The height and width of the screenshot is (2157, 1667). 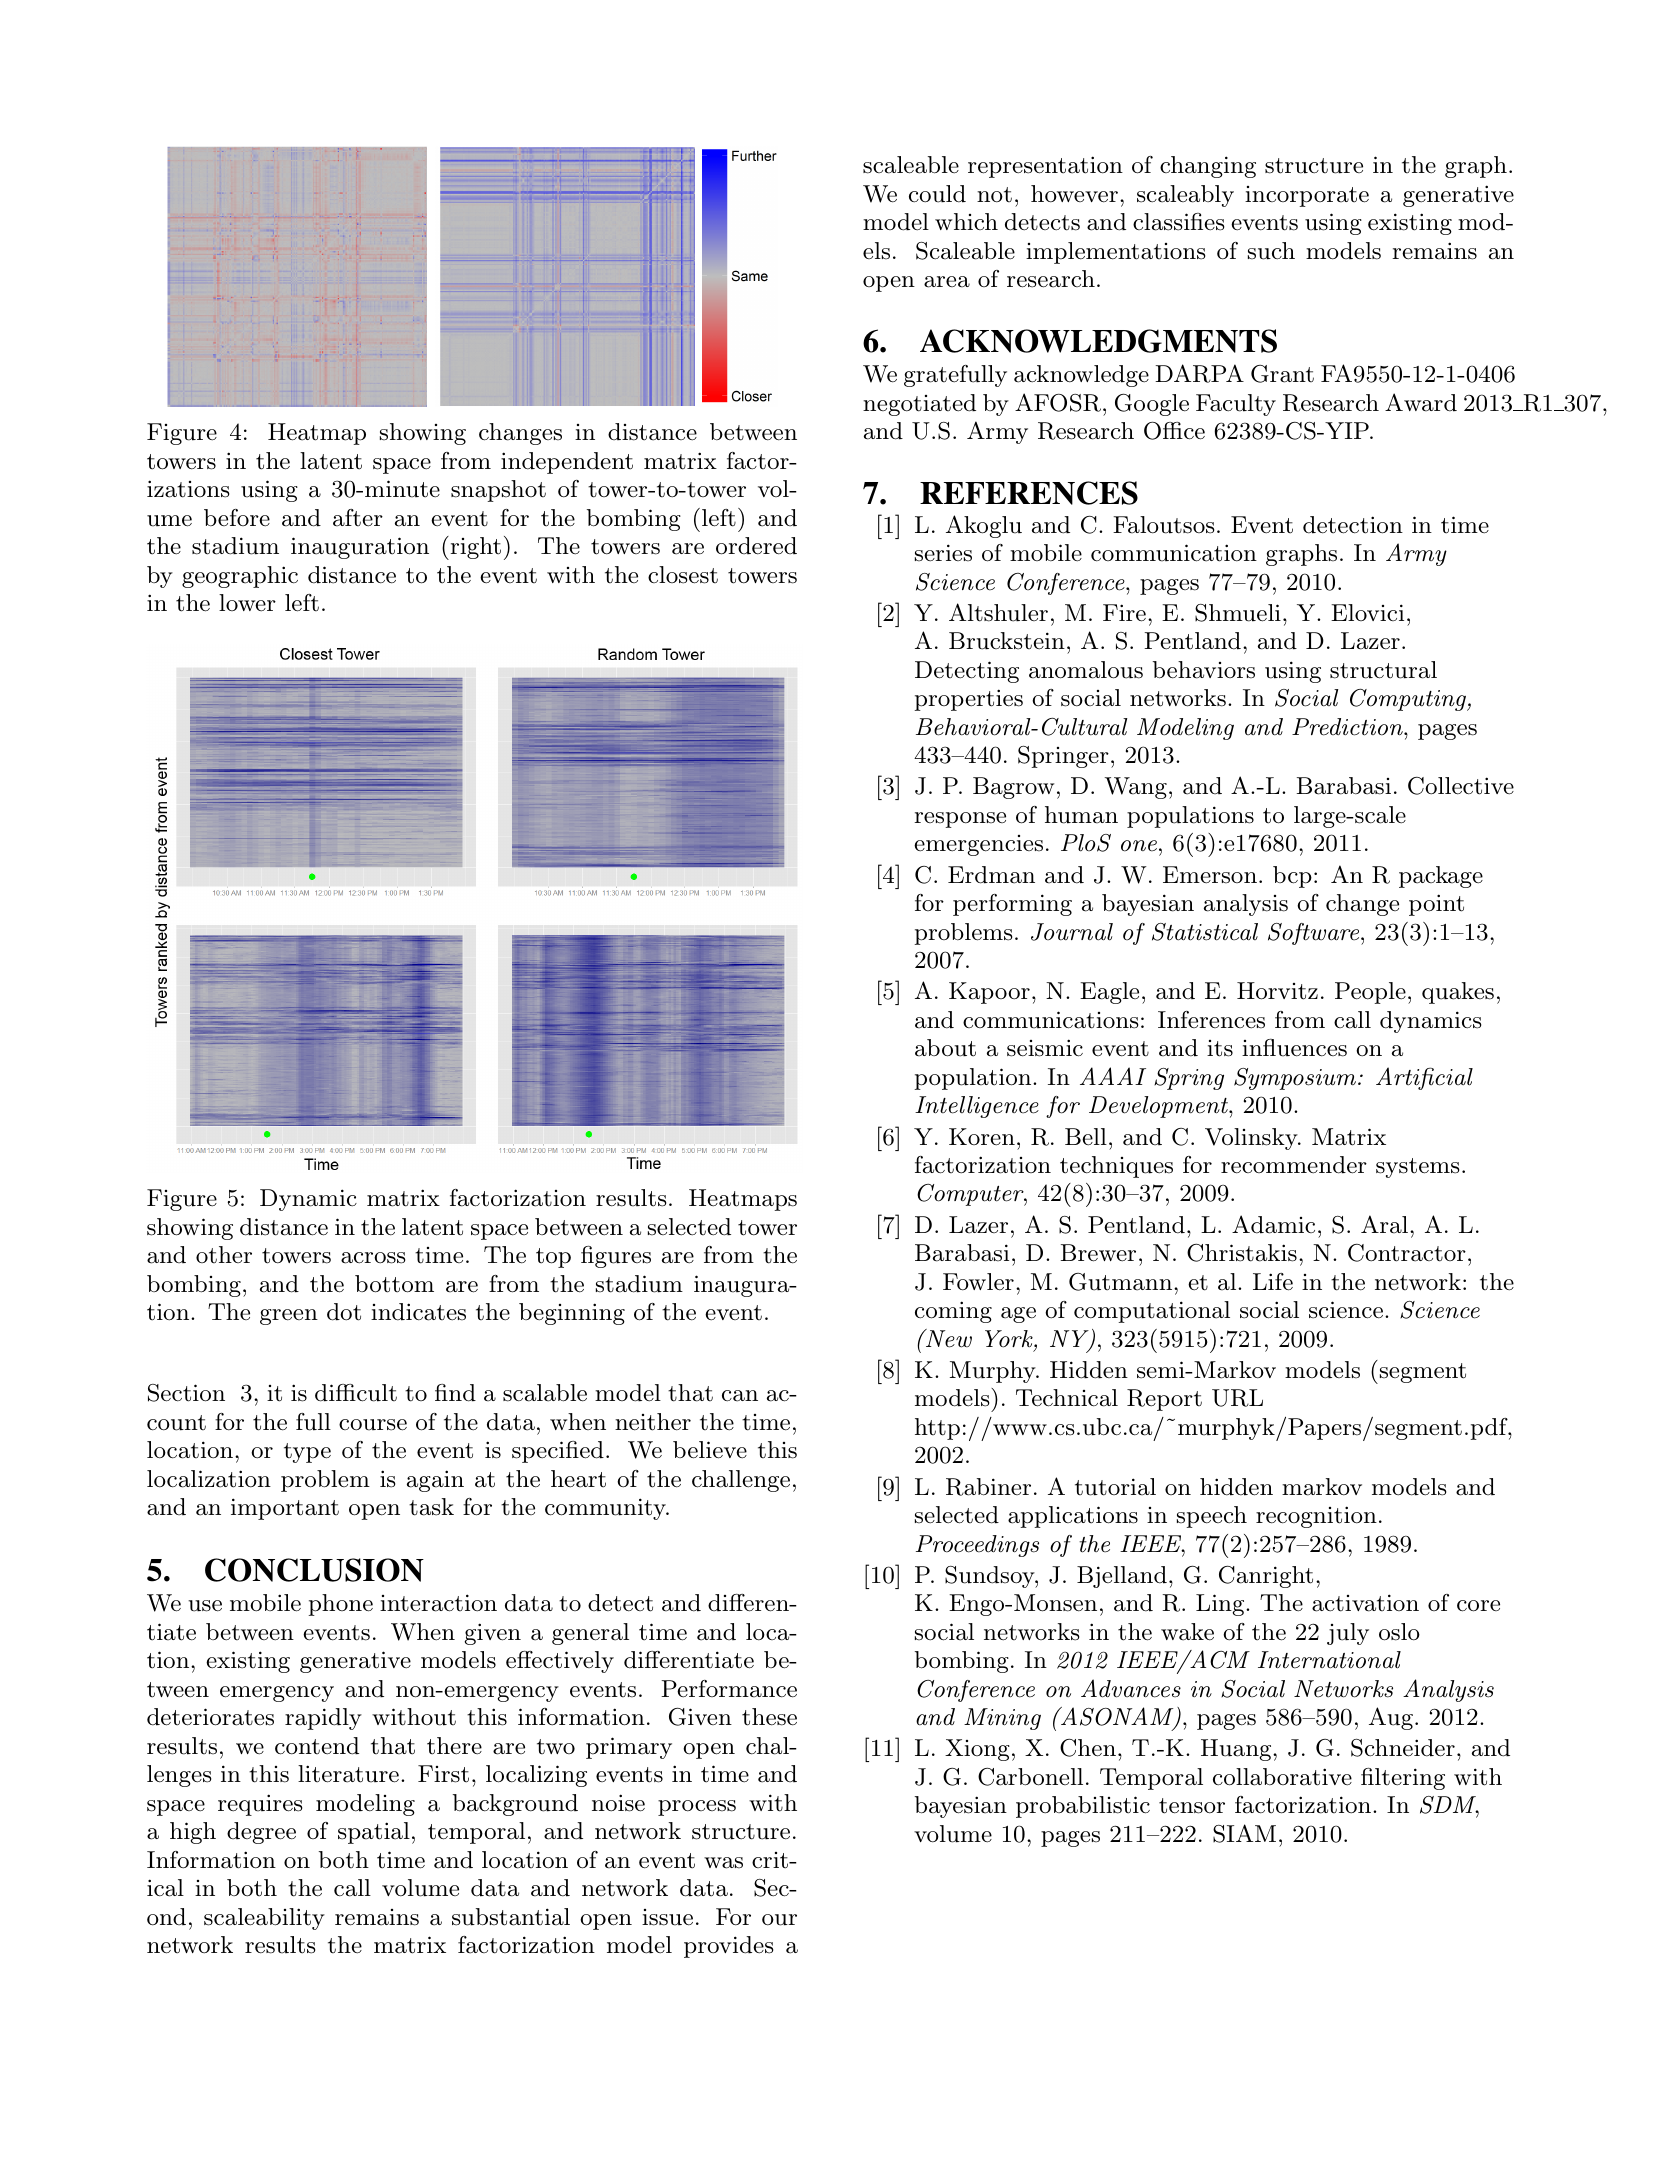 What do you see at coordinates (374, 1833) in the screenshot?
I see `spatial` at bounding box center [374, 1833].
